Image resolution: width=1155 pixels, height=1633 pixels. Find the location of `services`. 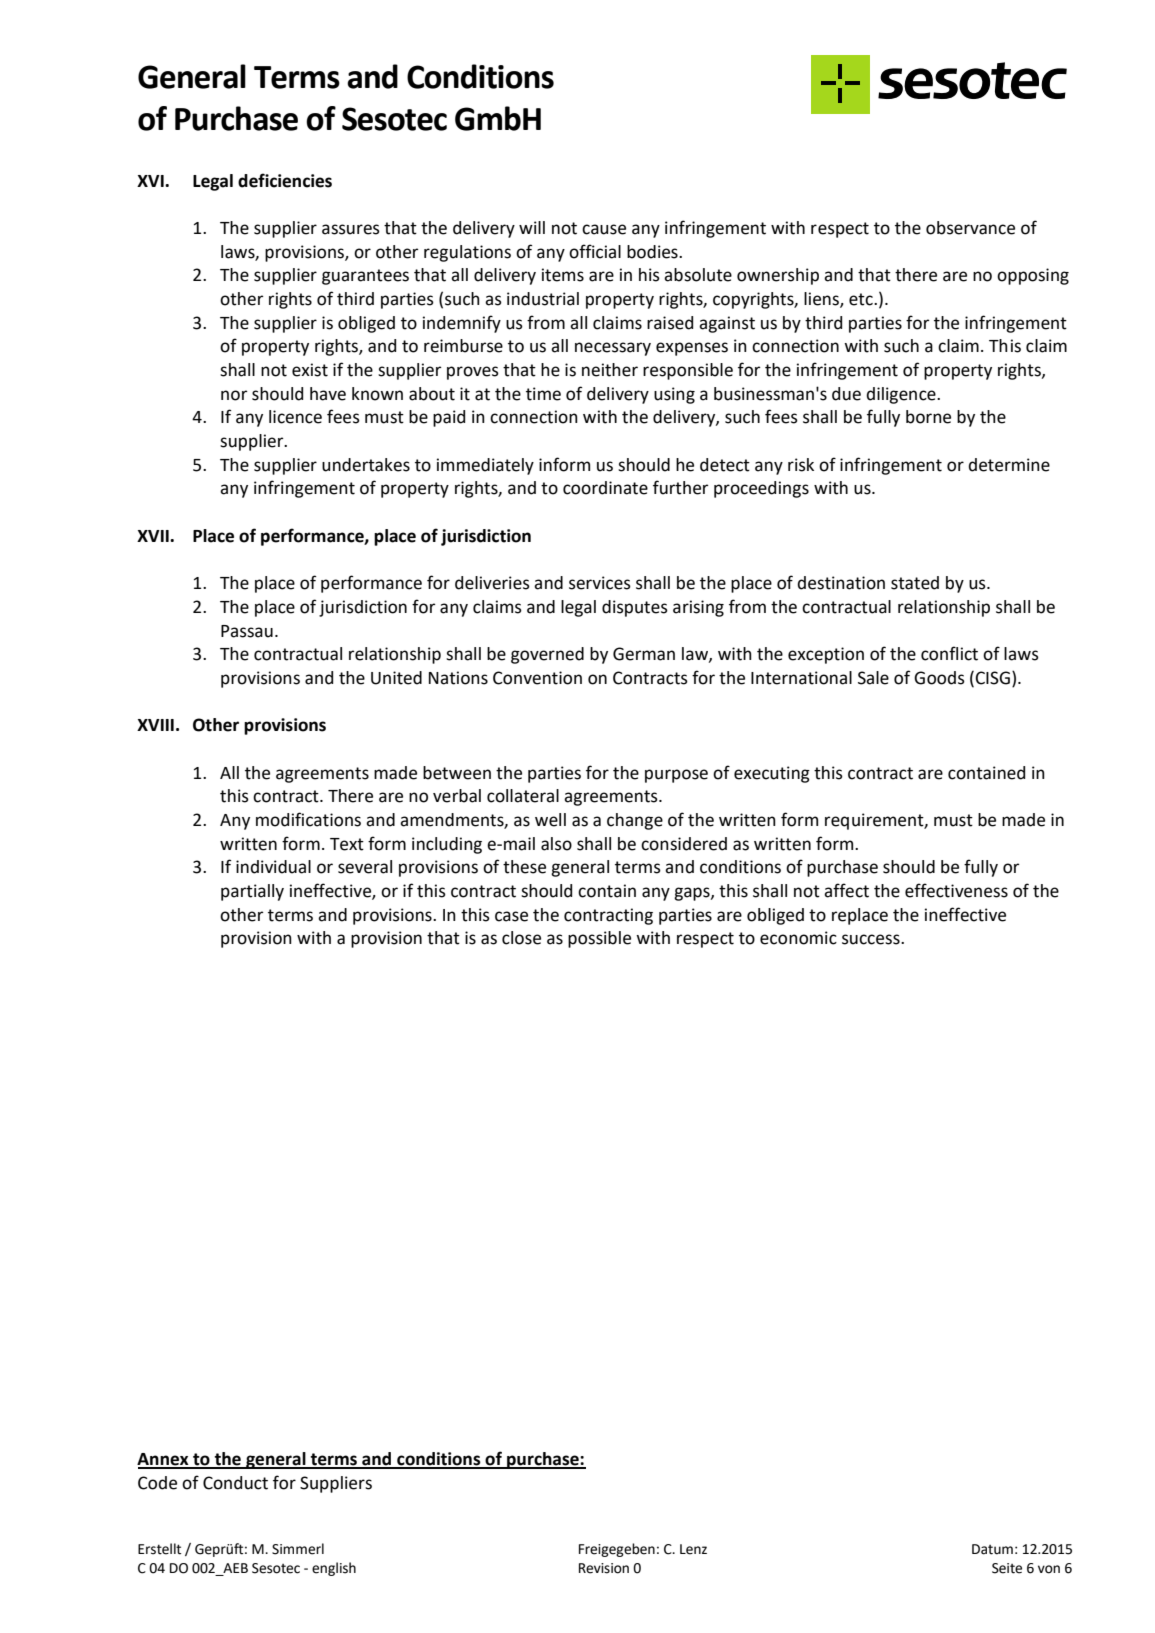

services is located at coordinates (600, 583).
